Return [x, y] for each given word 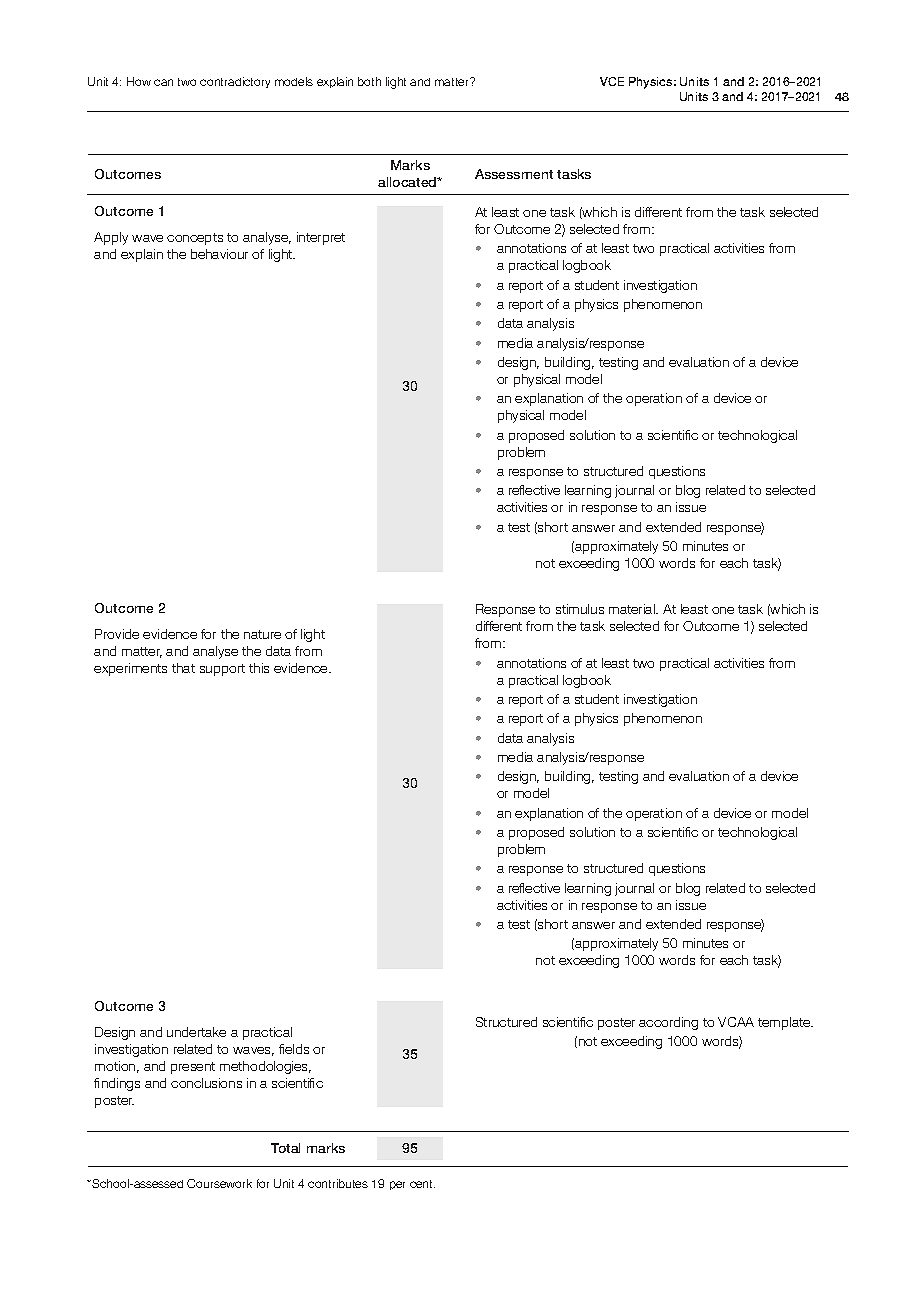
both [369, 81]
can [163, 82]
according [668, 1023]
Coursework [219, 1183]
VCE [612, 81]
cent [422, 1184]
